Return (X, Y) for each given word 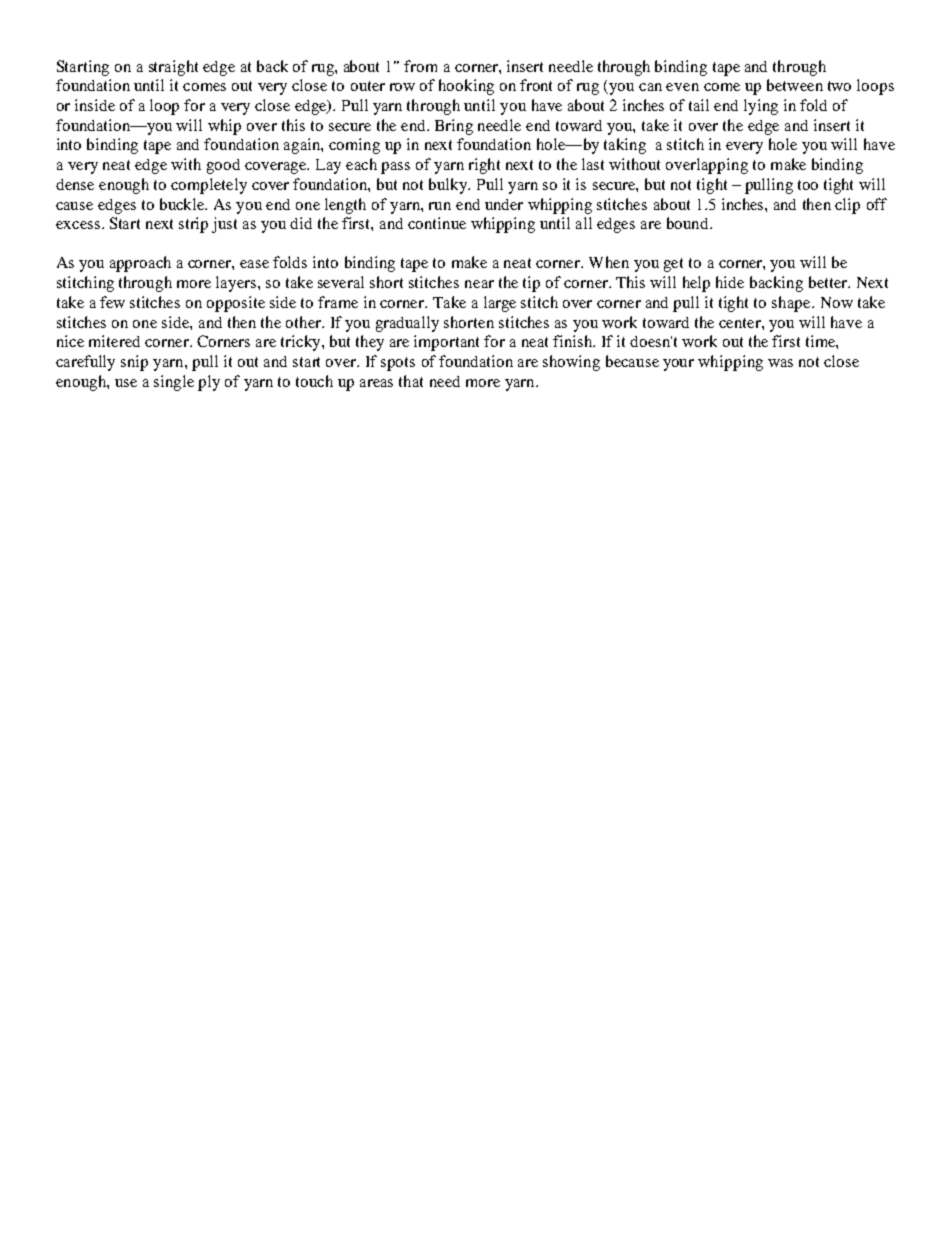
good (223, 166)
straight (173, 68)
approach (140, 264)
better (829, 282)
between (795, 85)
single (174, 383)
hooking (466, 87)
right (484, 166)
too (808, 185)
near (479, 284)
